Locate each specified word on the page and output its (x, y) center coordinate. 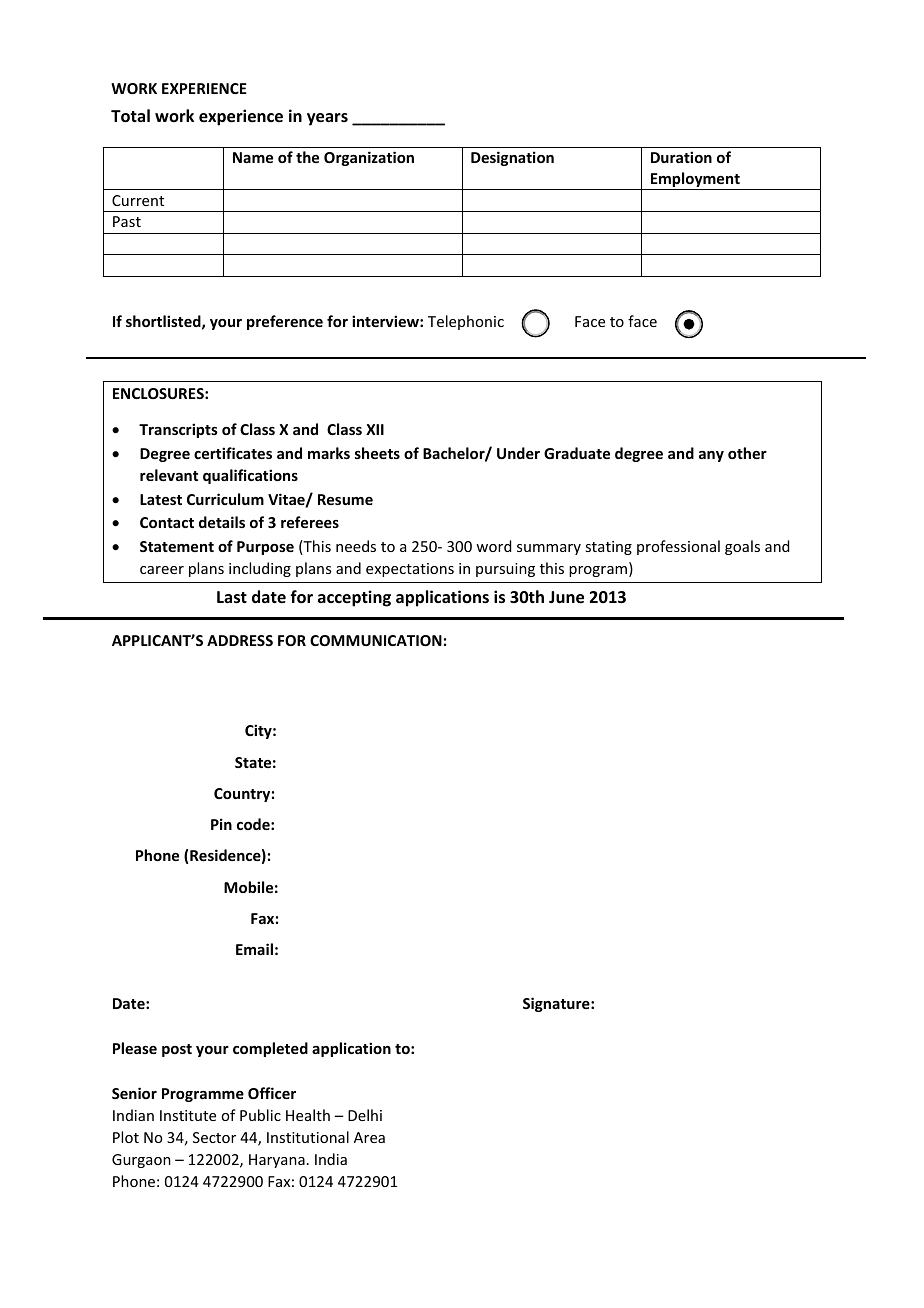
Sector (214, 1137)
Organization (369, 158)
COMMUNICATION (376, 640)
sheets (377, 453)
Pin (221, 824)
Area (369, 1137)
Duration (681, 157)
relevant (169, 475)
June (566, 597)
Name (253, 157)
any (711, 456)
